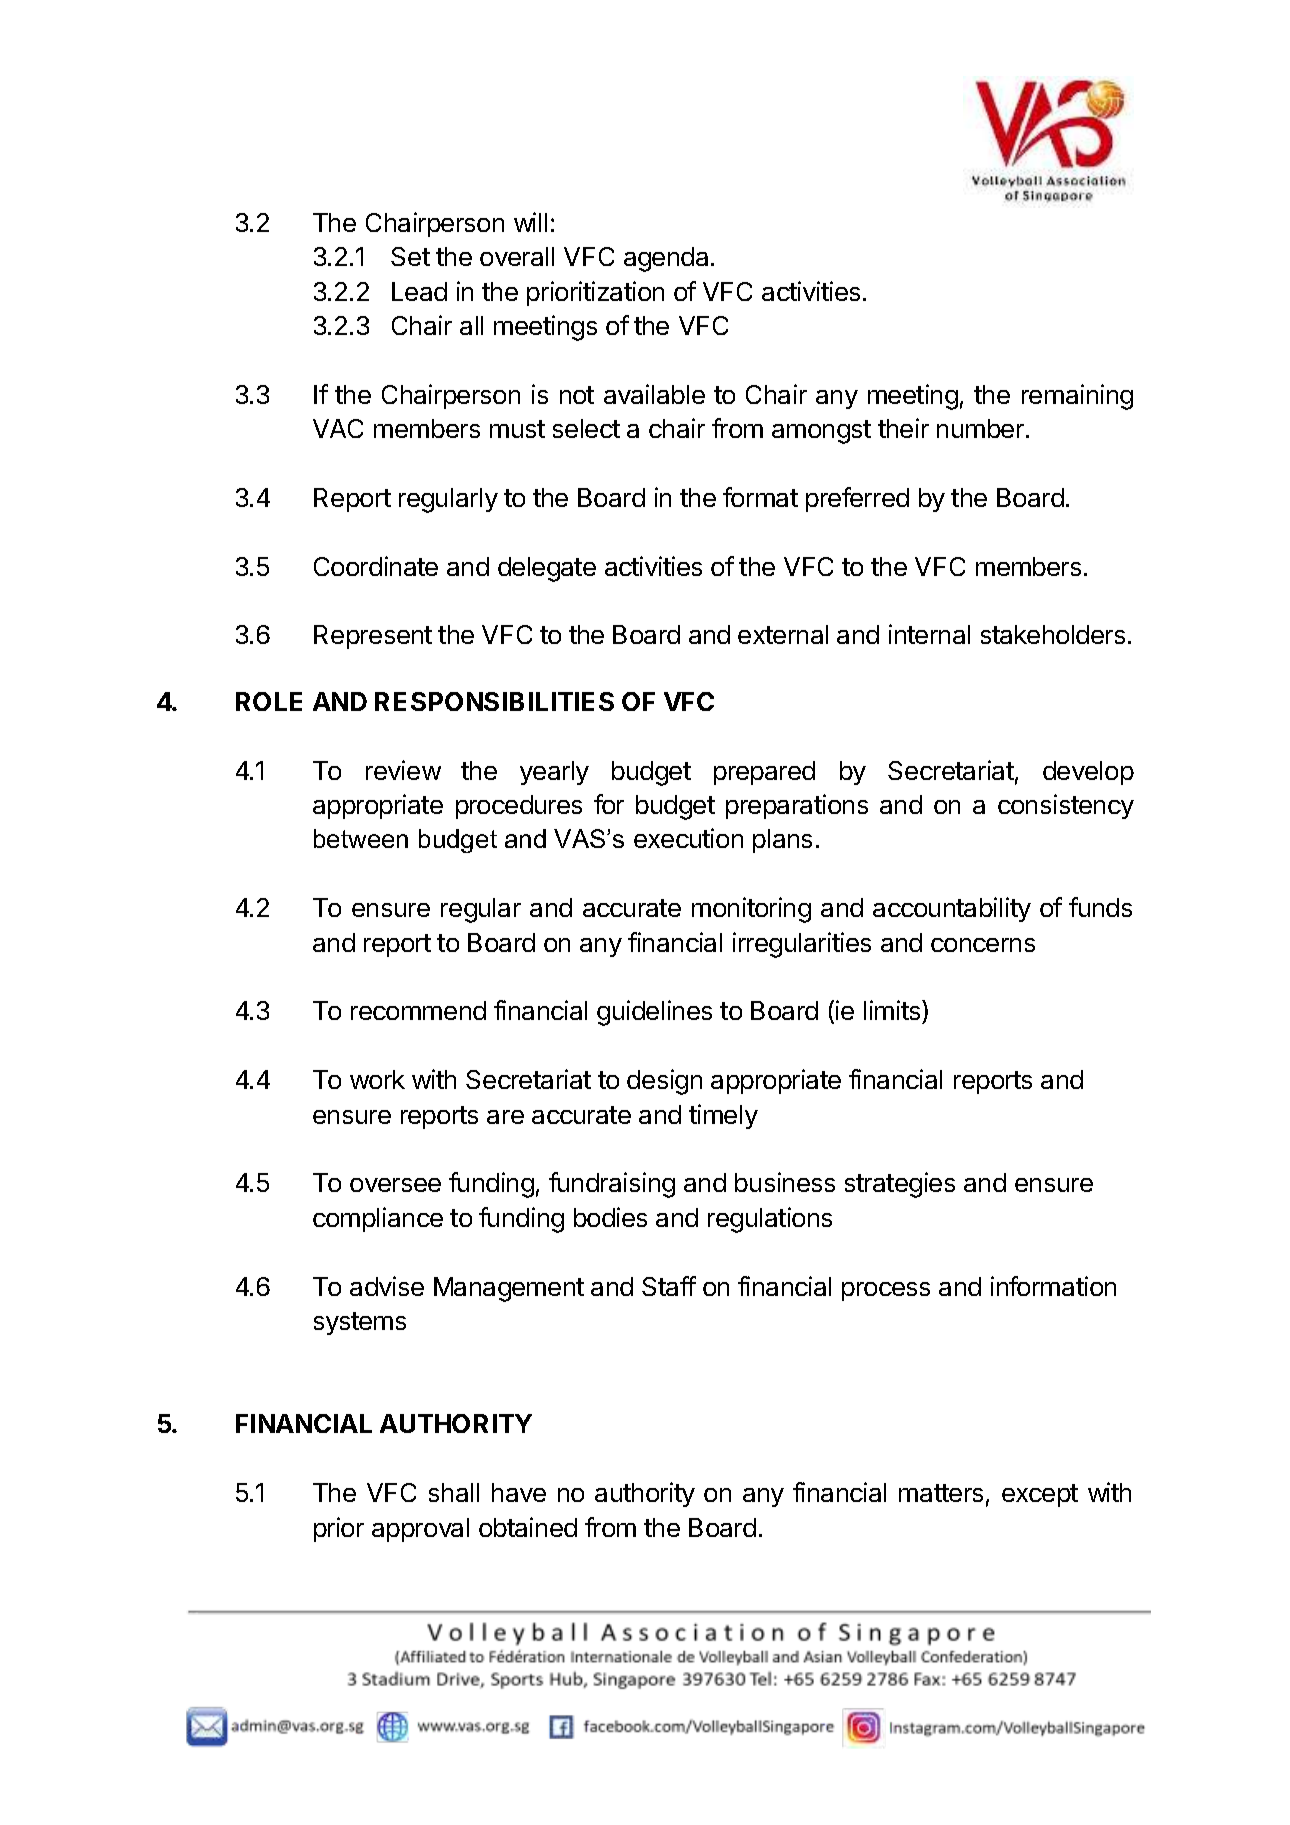  What do you see at coordinates (666, 259) in the document?
I see `agenda` at bounding box center [666, 259].
